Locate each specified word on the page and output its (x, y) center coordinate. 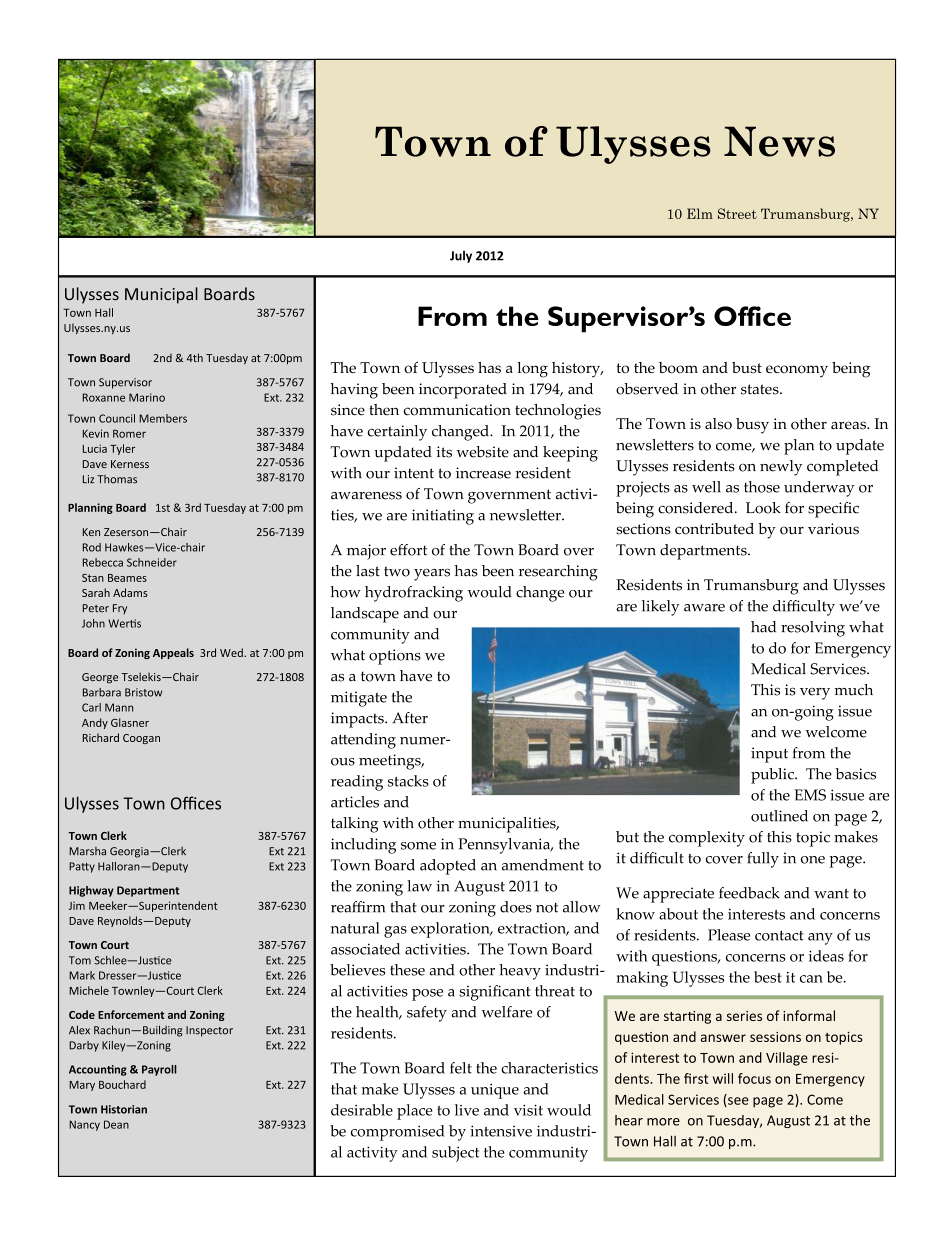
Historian (124, 1109)
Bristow (143, 692)
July (461, 256)
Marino (147, 397)
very (815, 694)
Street (737, 213)
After (410, 718)
